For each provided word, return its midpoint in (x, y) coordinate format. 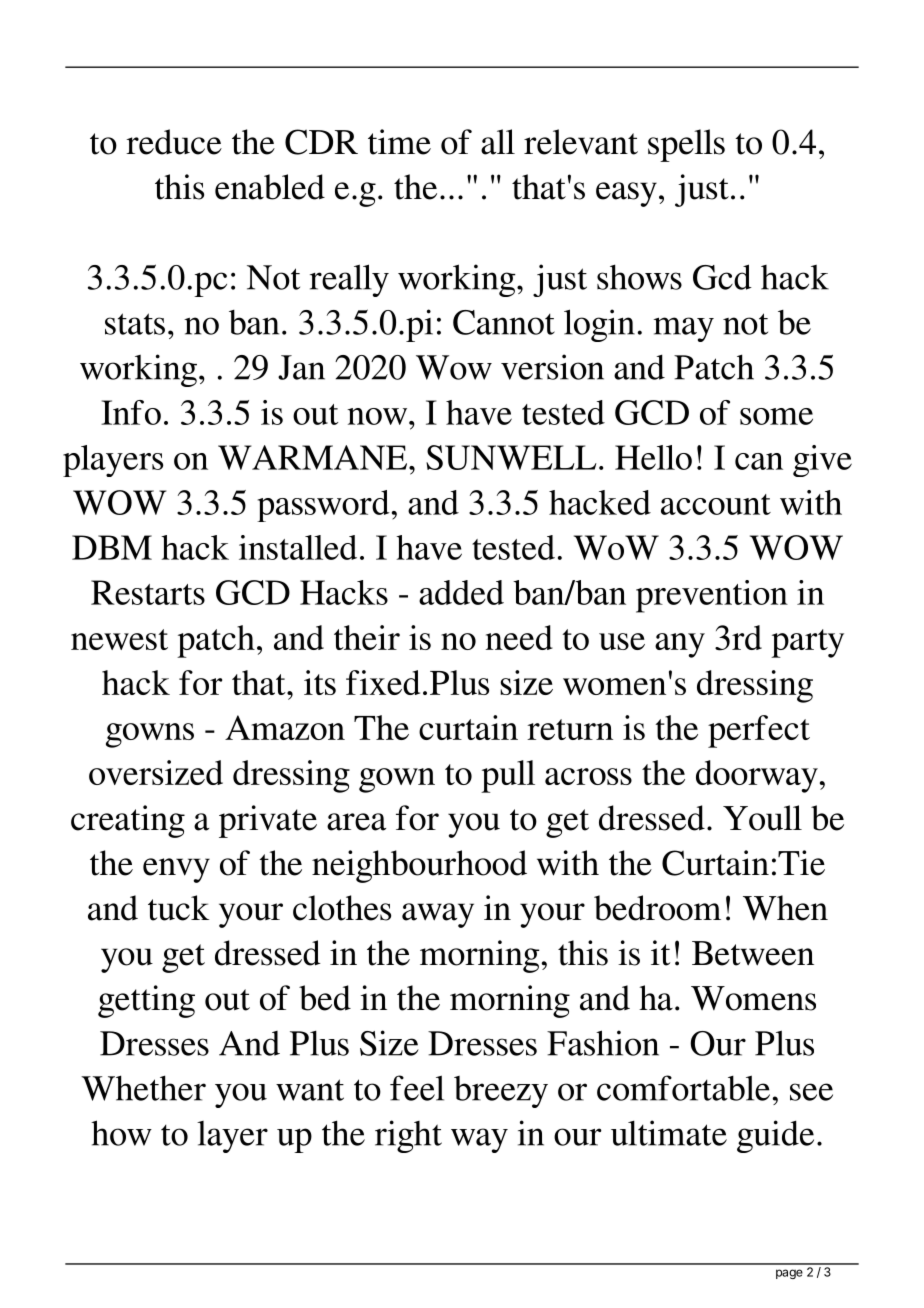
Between (753, 953)
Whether (143, 1088)
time (399, 142)
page (789, 1274)
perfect (759, 731)
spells (686, 145)
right (408, 1136)
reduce (174, 142)
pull (508, 776)
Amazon (285, 727)
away (438, 915)
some (776, 416)
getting (146, 1001)
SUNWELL (511, 457)
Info (131, 412)
